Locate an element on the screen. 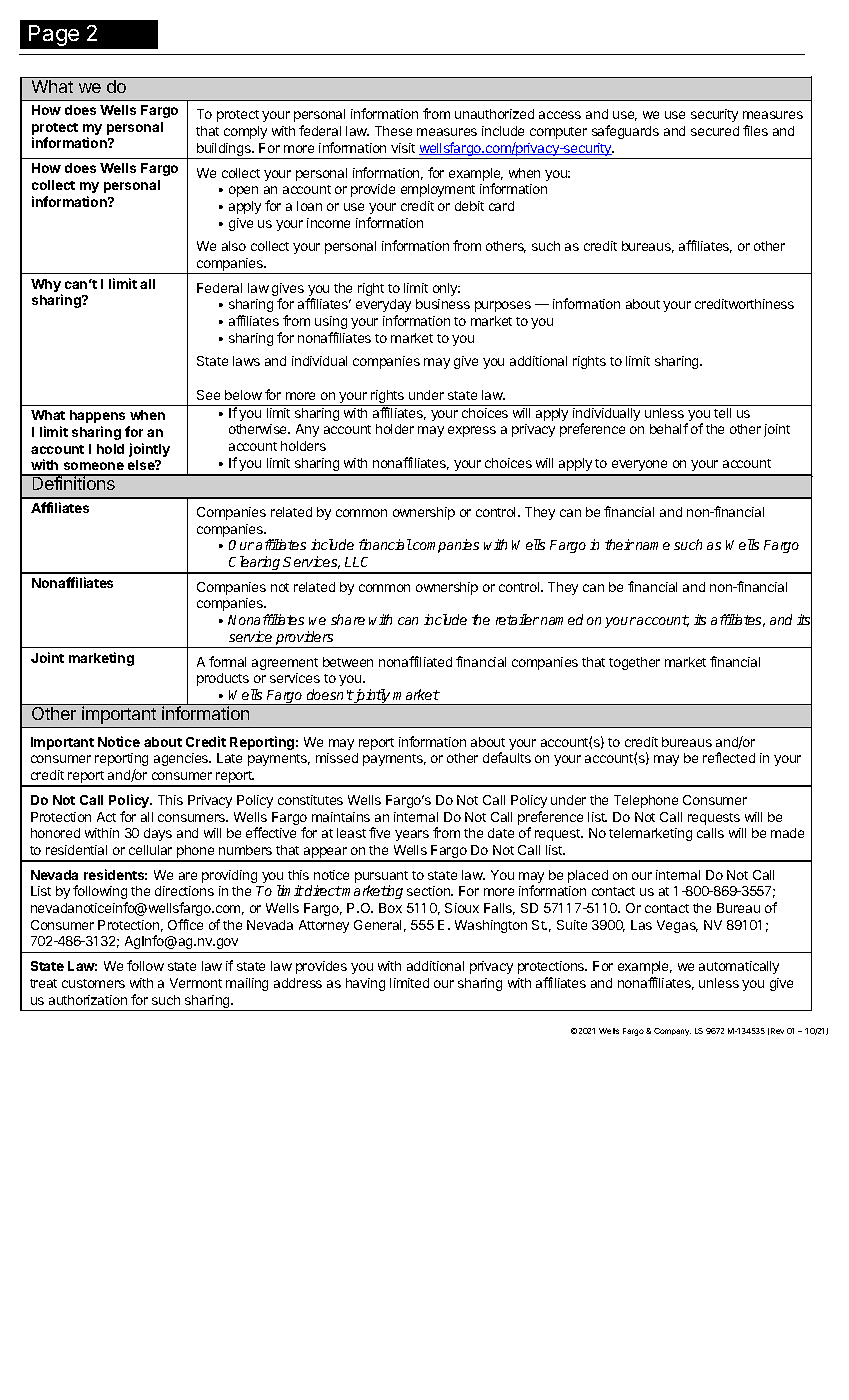  reflected is located at coordinates (729, 757).
